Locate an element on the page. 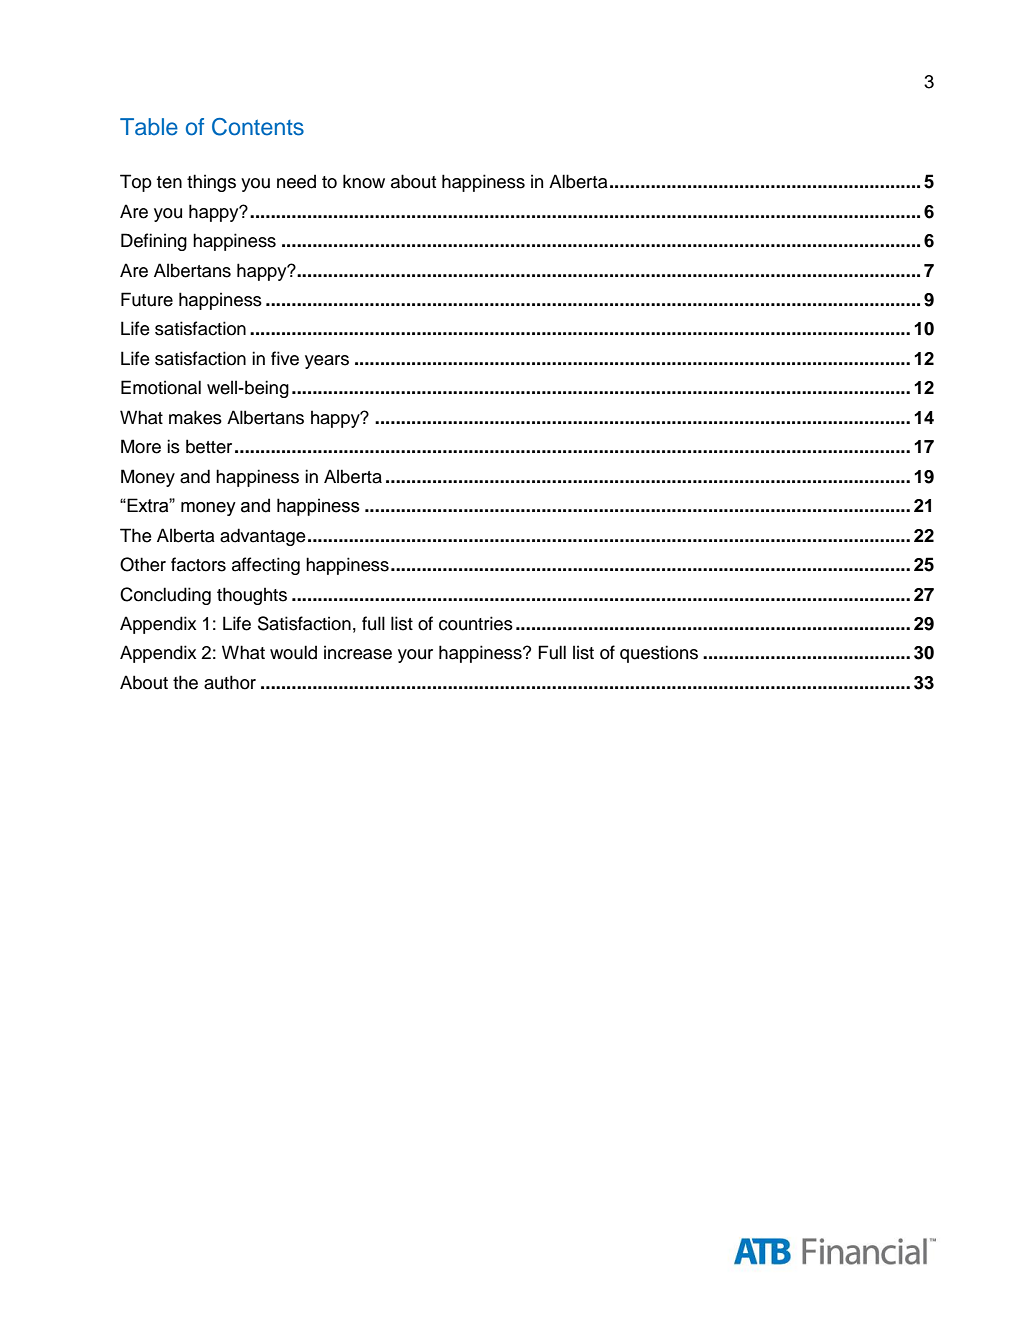 The height and width of the page is (1321, 1021). need is located at coordinates (296, 181).
